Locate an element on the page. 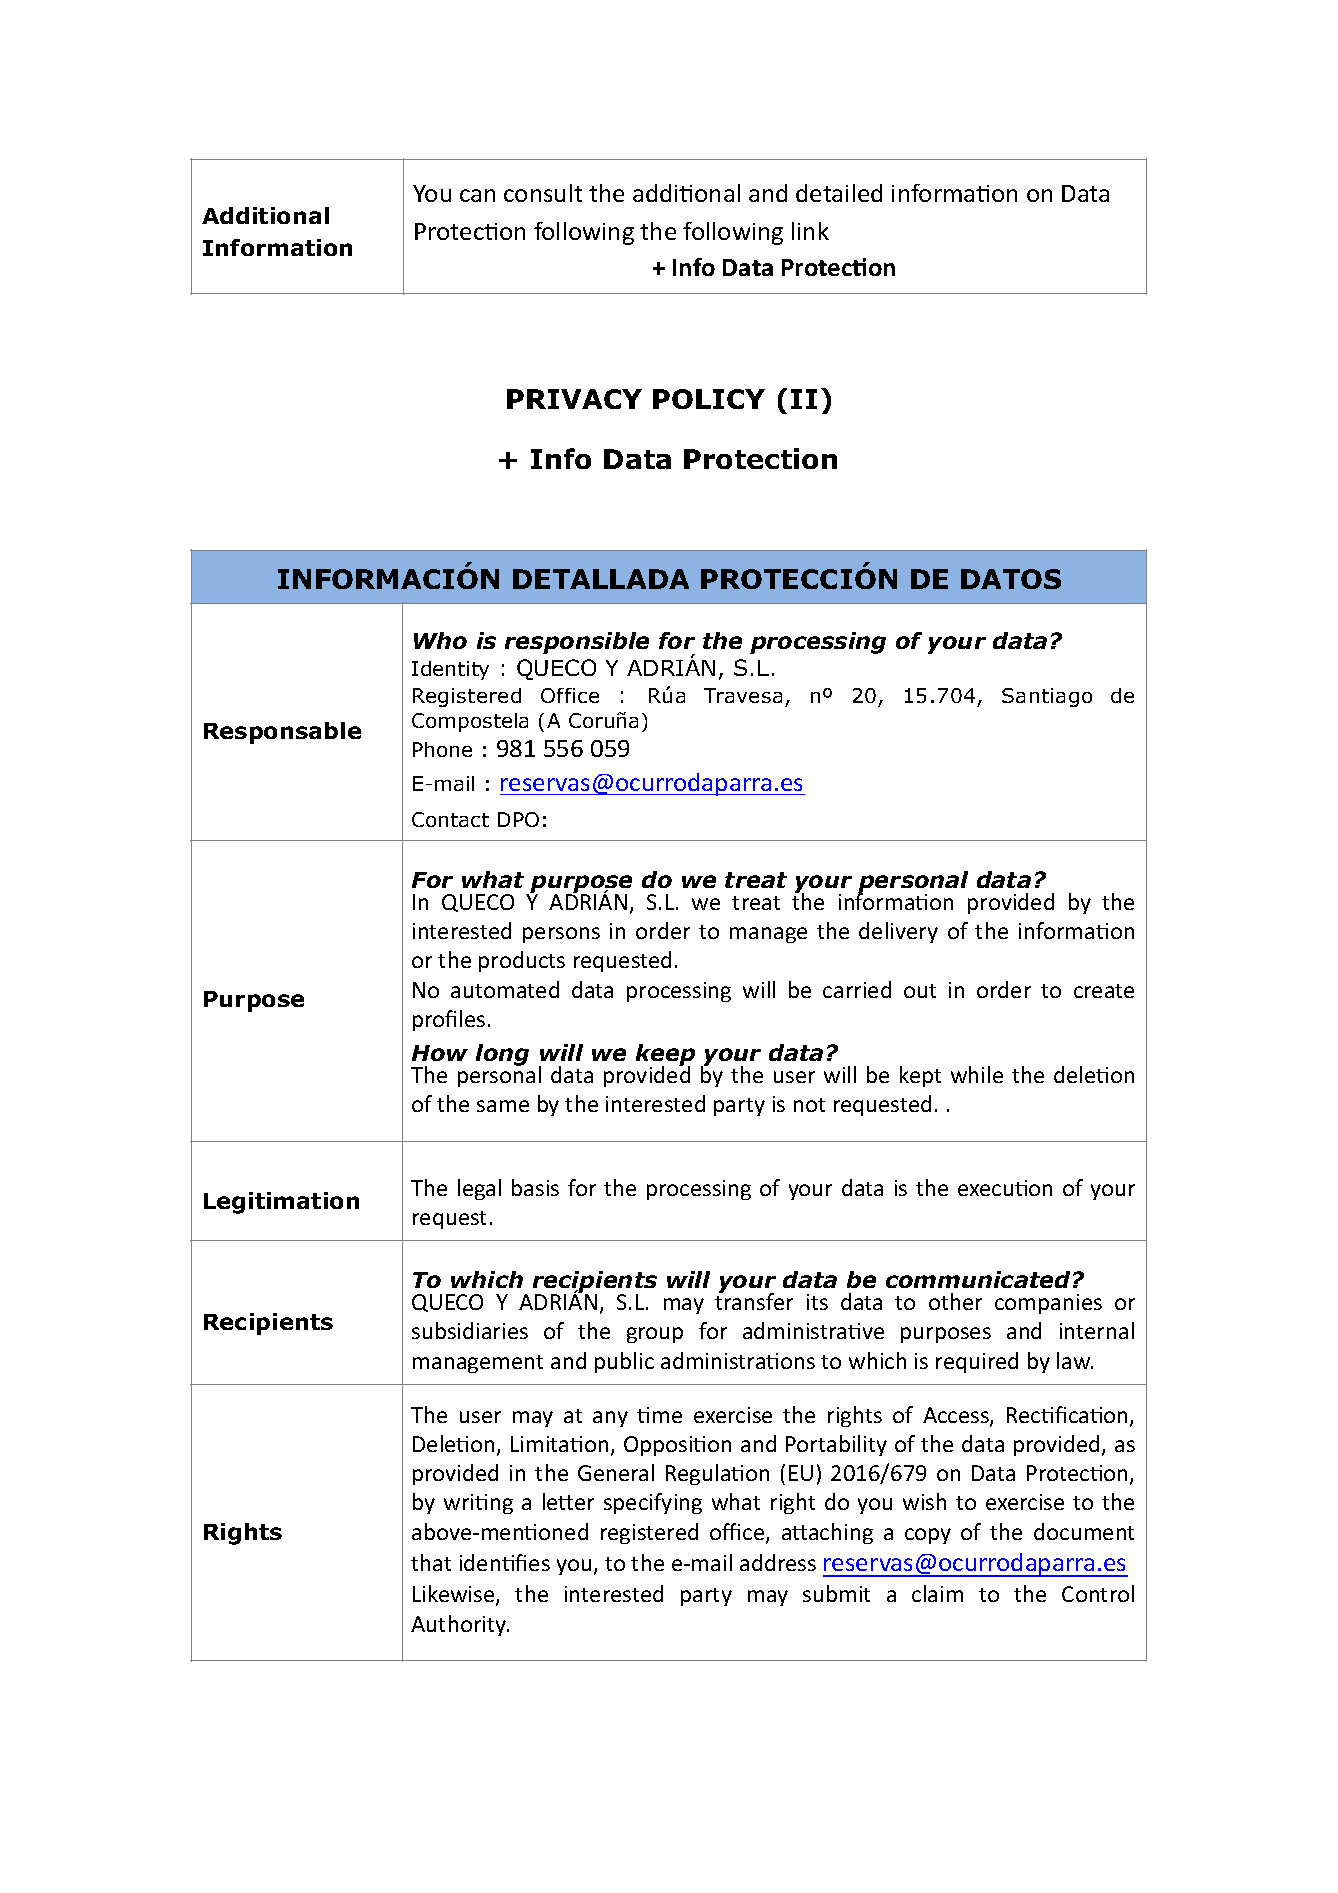 This page has width=1338, height=1893. detailed is located at coordinates (839, 193).
